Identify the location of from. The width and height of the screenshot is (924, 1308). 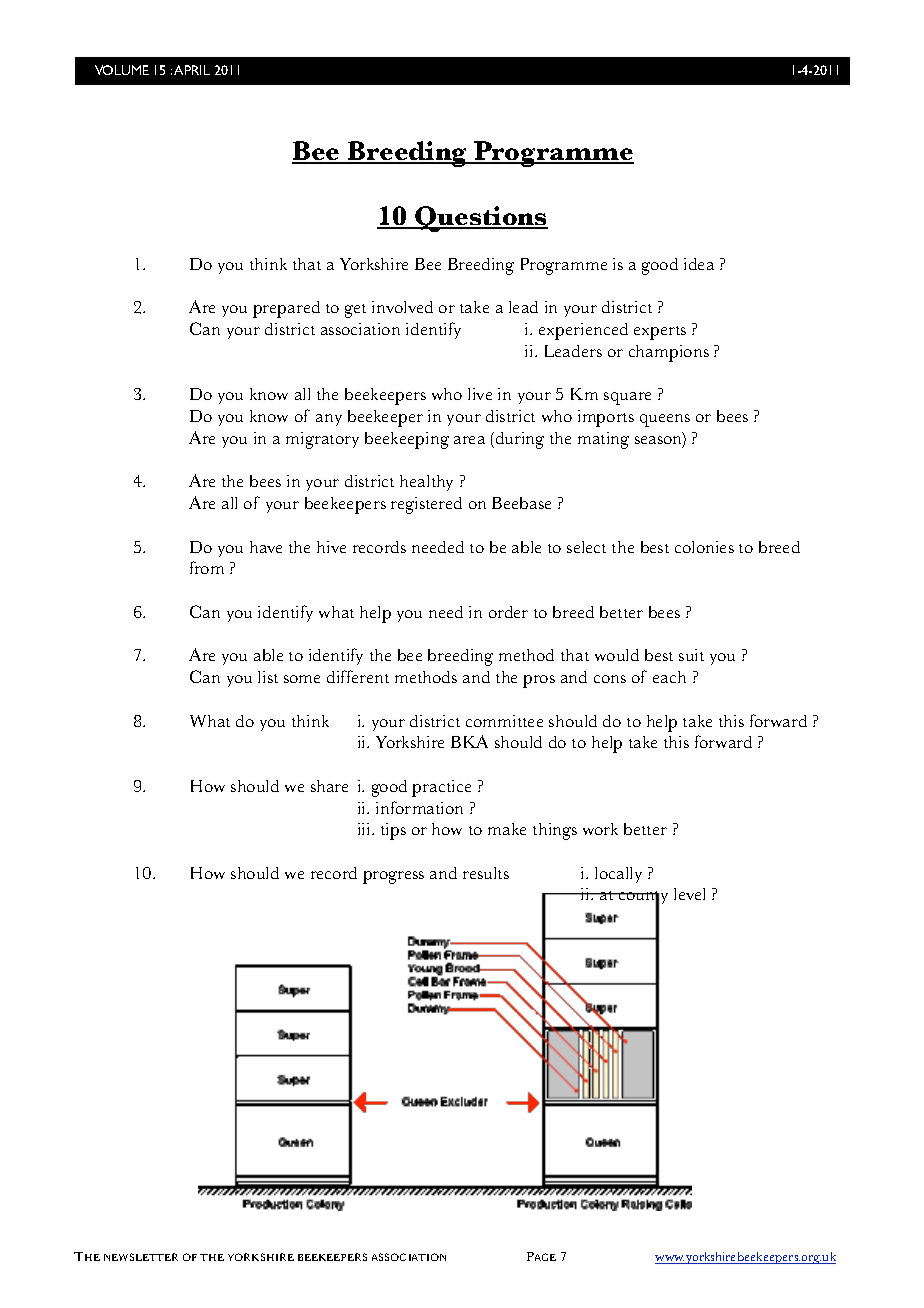
(207, 567).
